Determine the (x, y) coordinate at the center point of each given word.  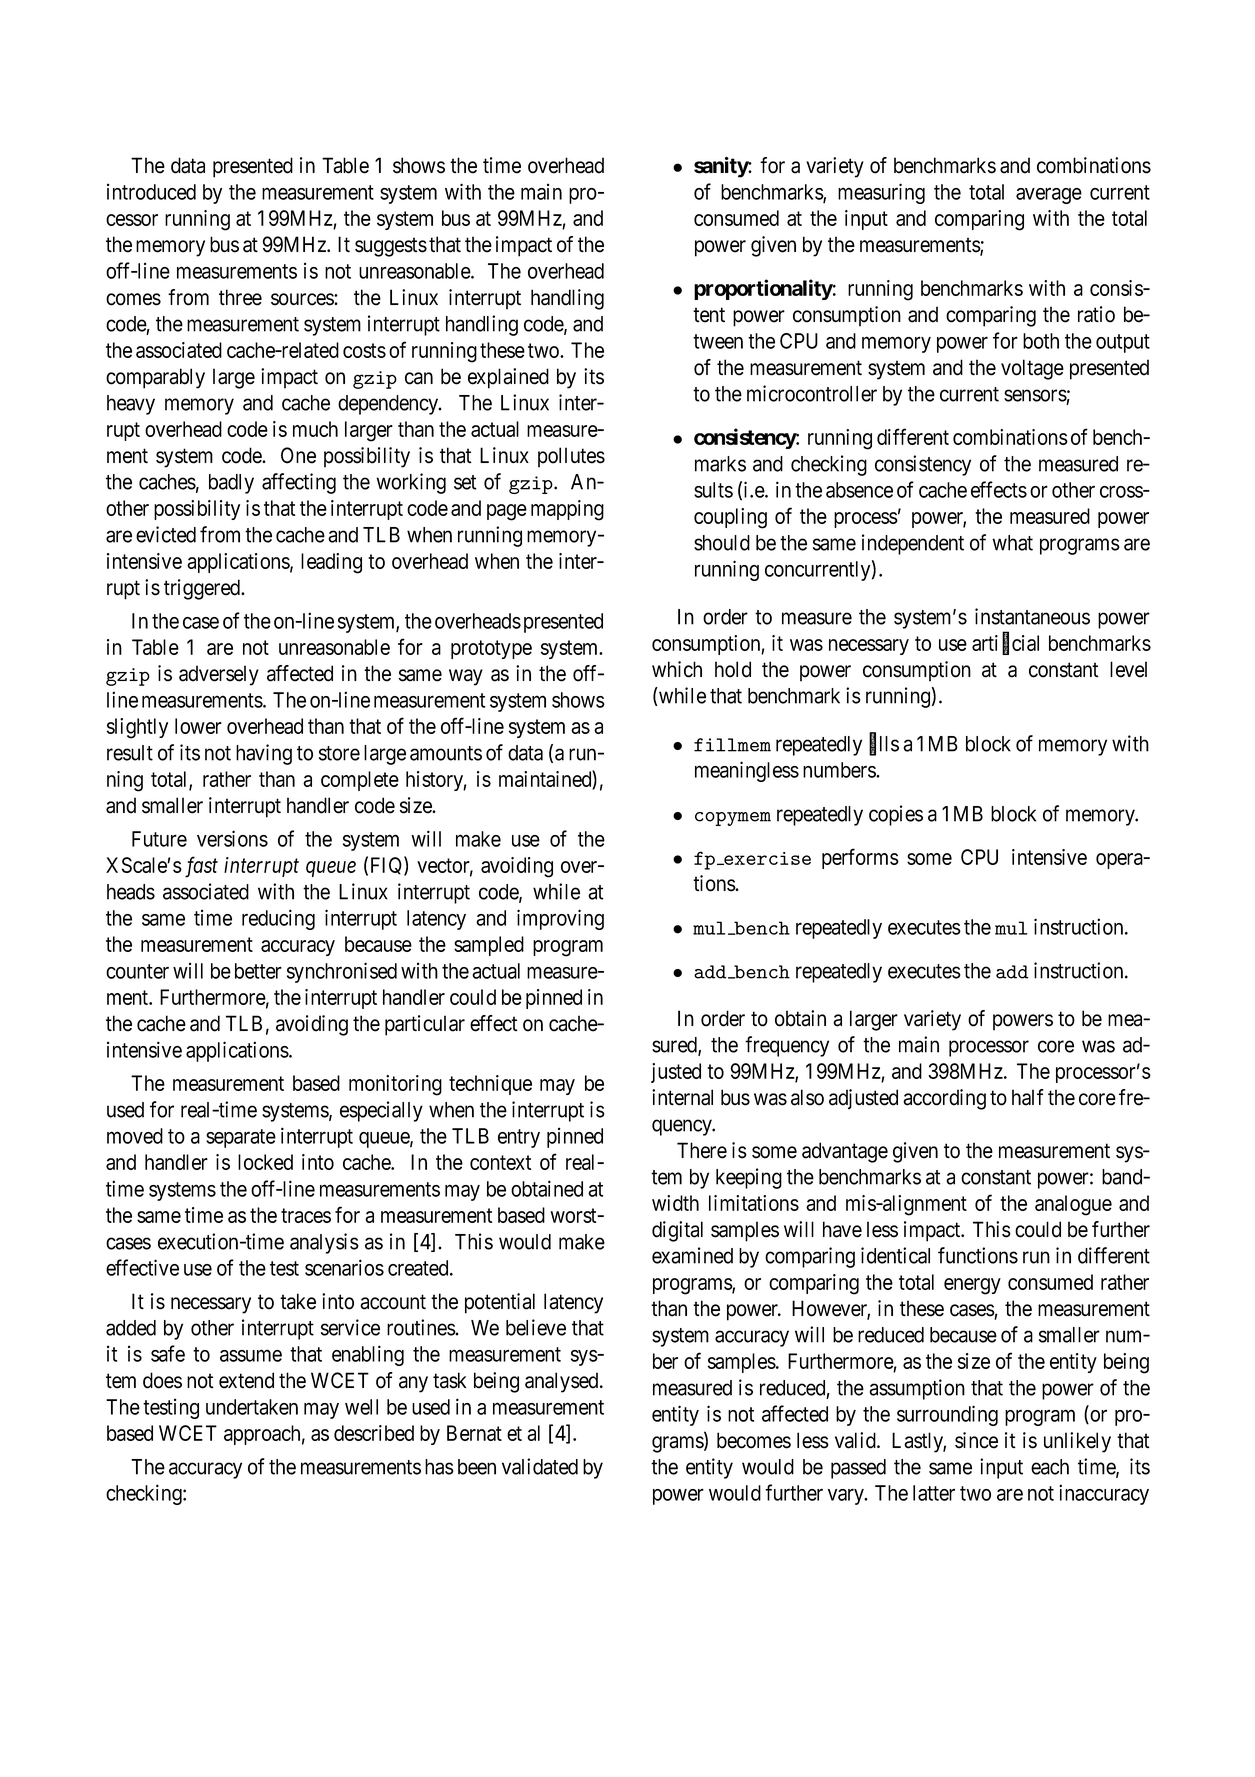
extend (246, 1380)
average (1049, 195)
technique (490, 1085)
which (677, 669)
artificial (1005, 643)
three (240, 297)
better (258, 971)
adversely (219, 675)
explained (508, 378)
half (1028, 1097)
